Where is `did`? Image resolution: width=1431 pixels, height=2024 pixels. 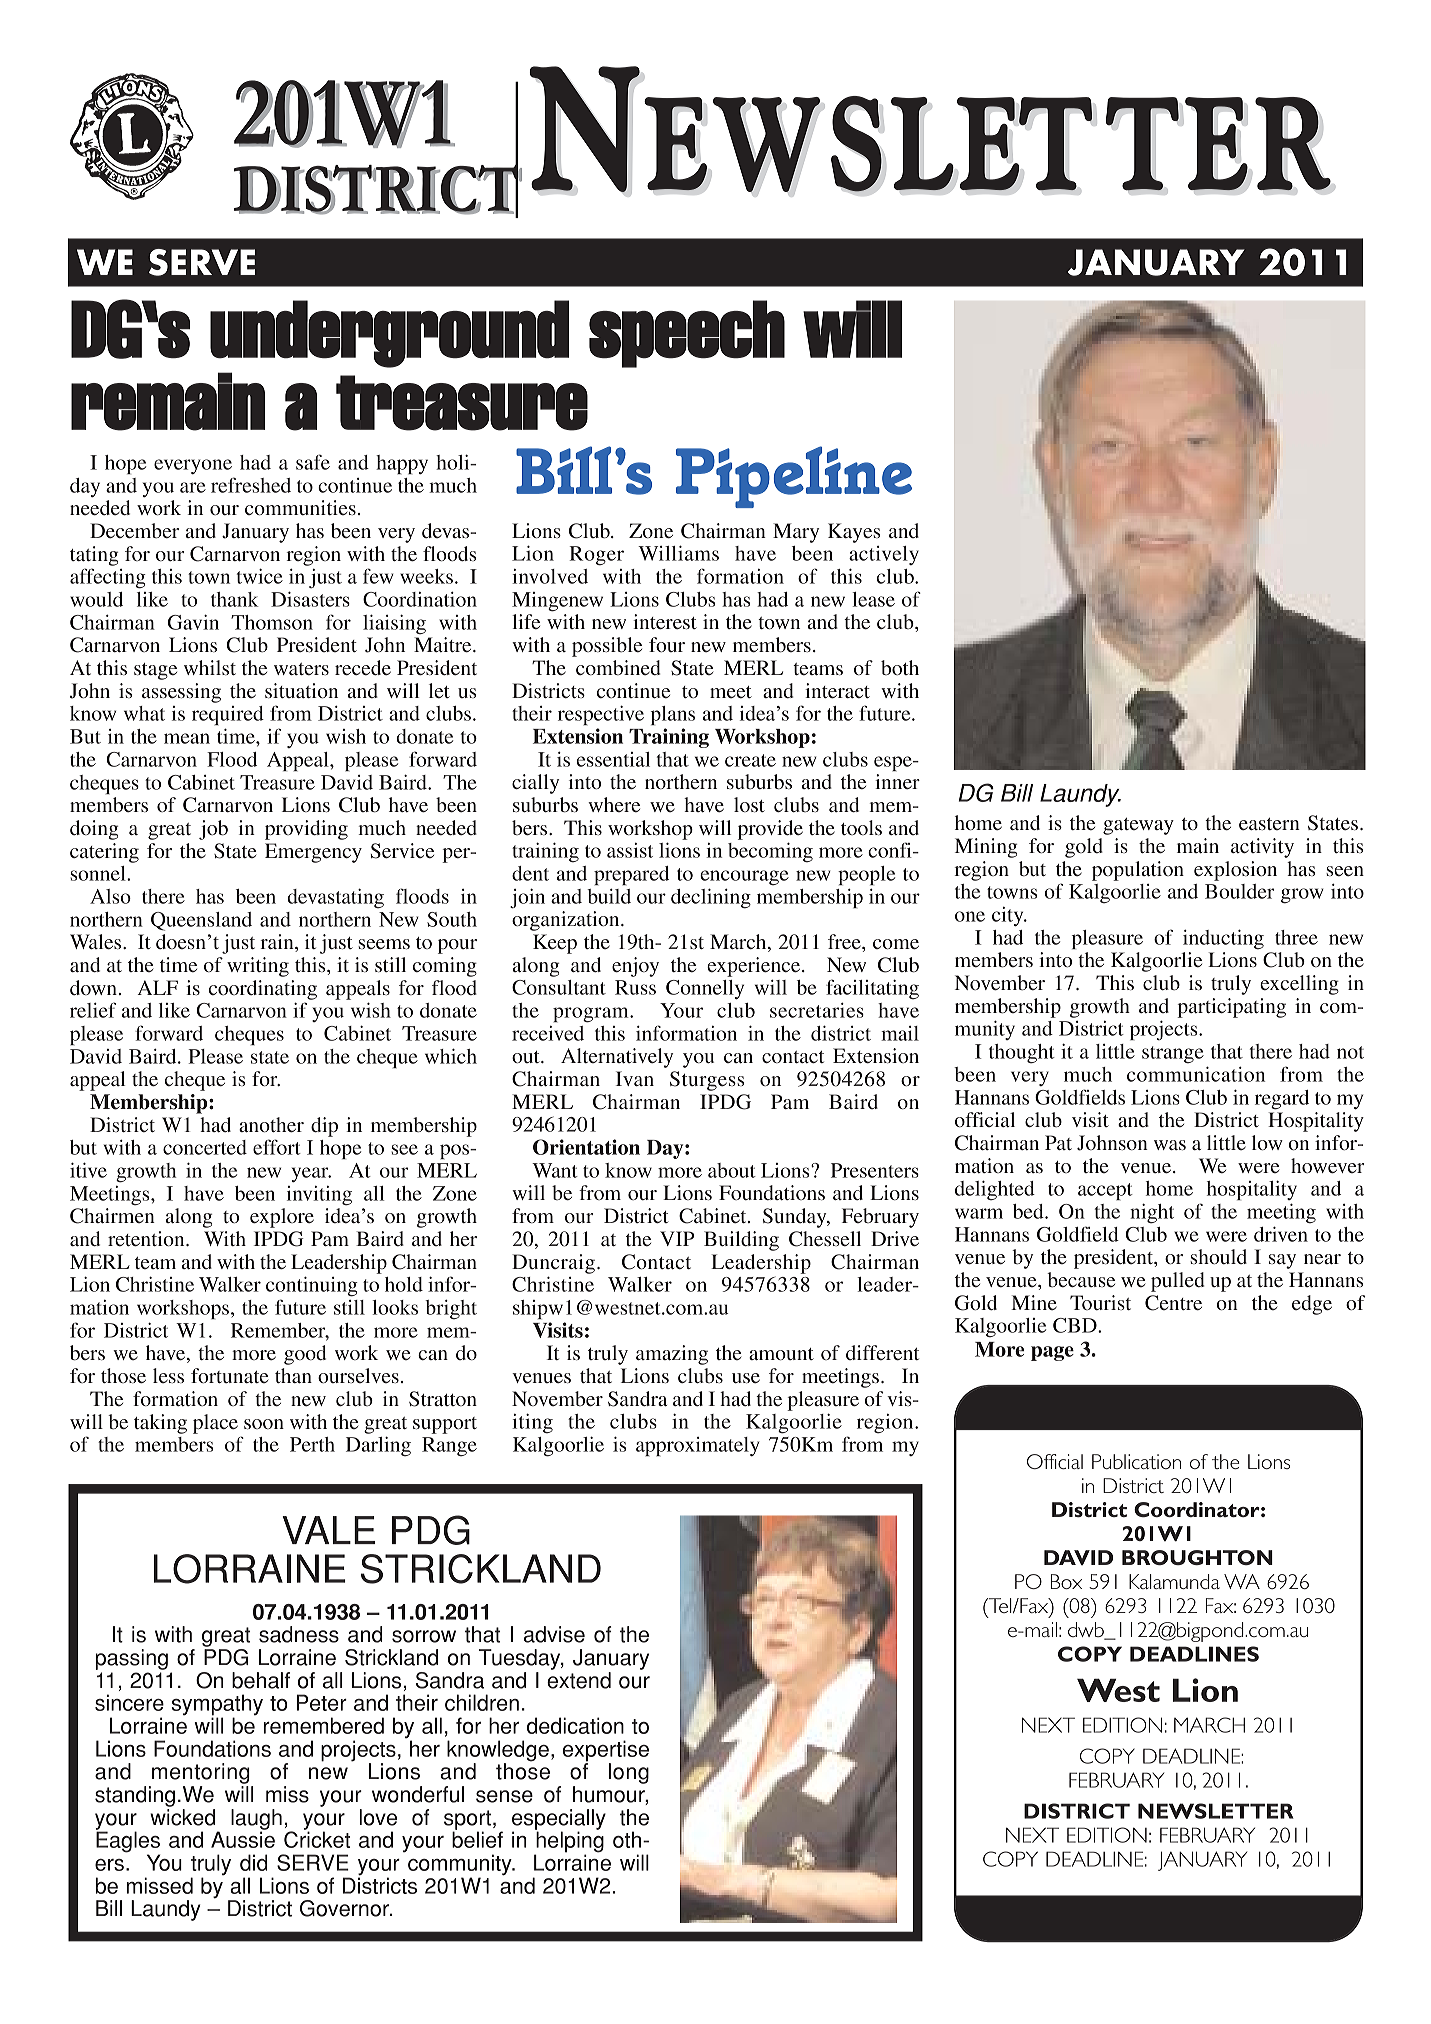 did is located at coordinates (254, 1862).
